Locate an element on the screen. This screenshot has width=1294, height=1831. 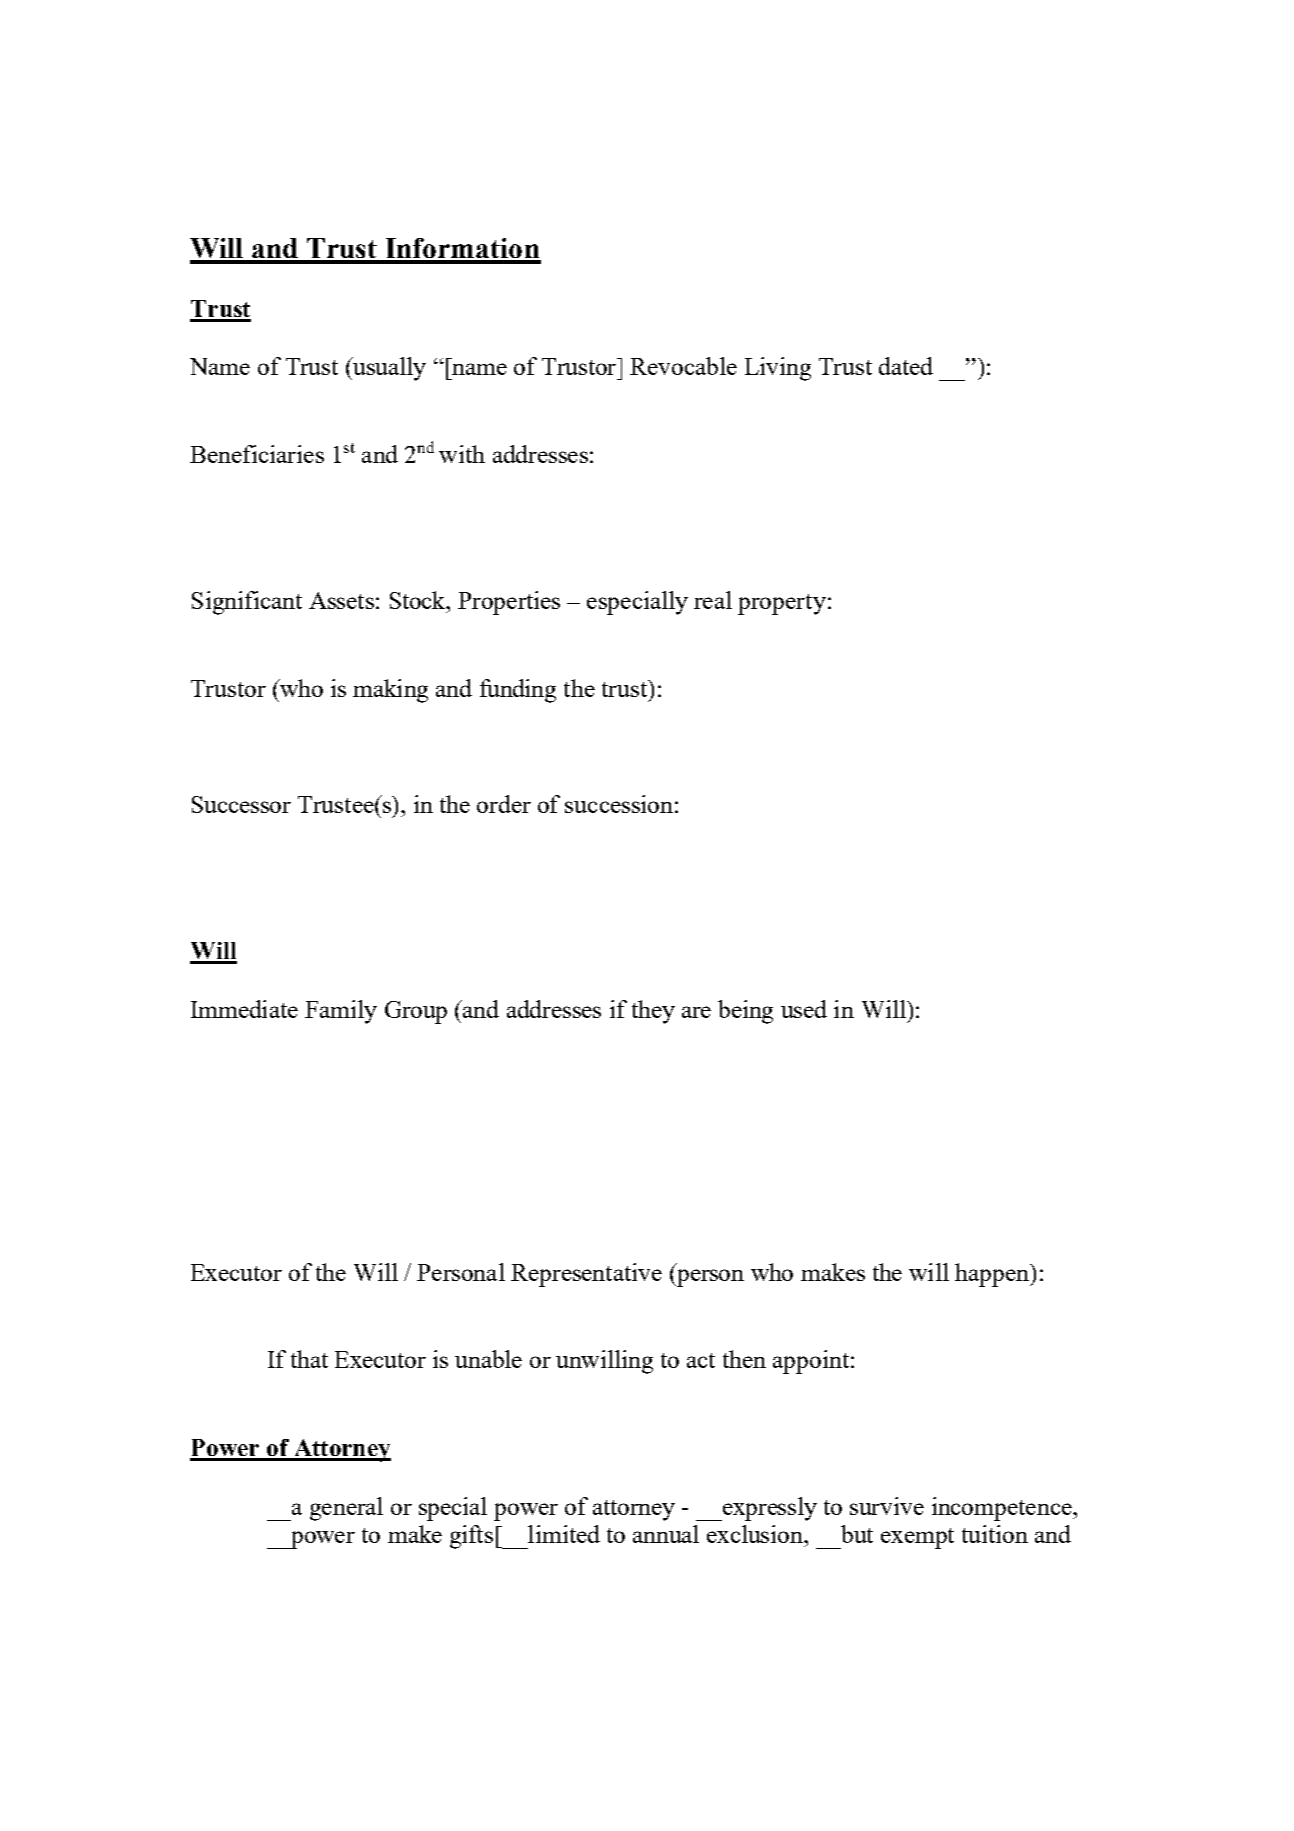
they is located at coordinates (653, 1012).
